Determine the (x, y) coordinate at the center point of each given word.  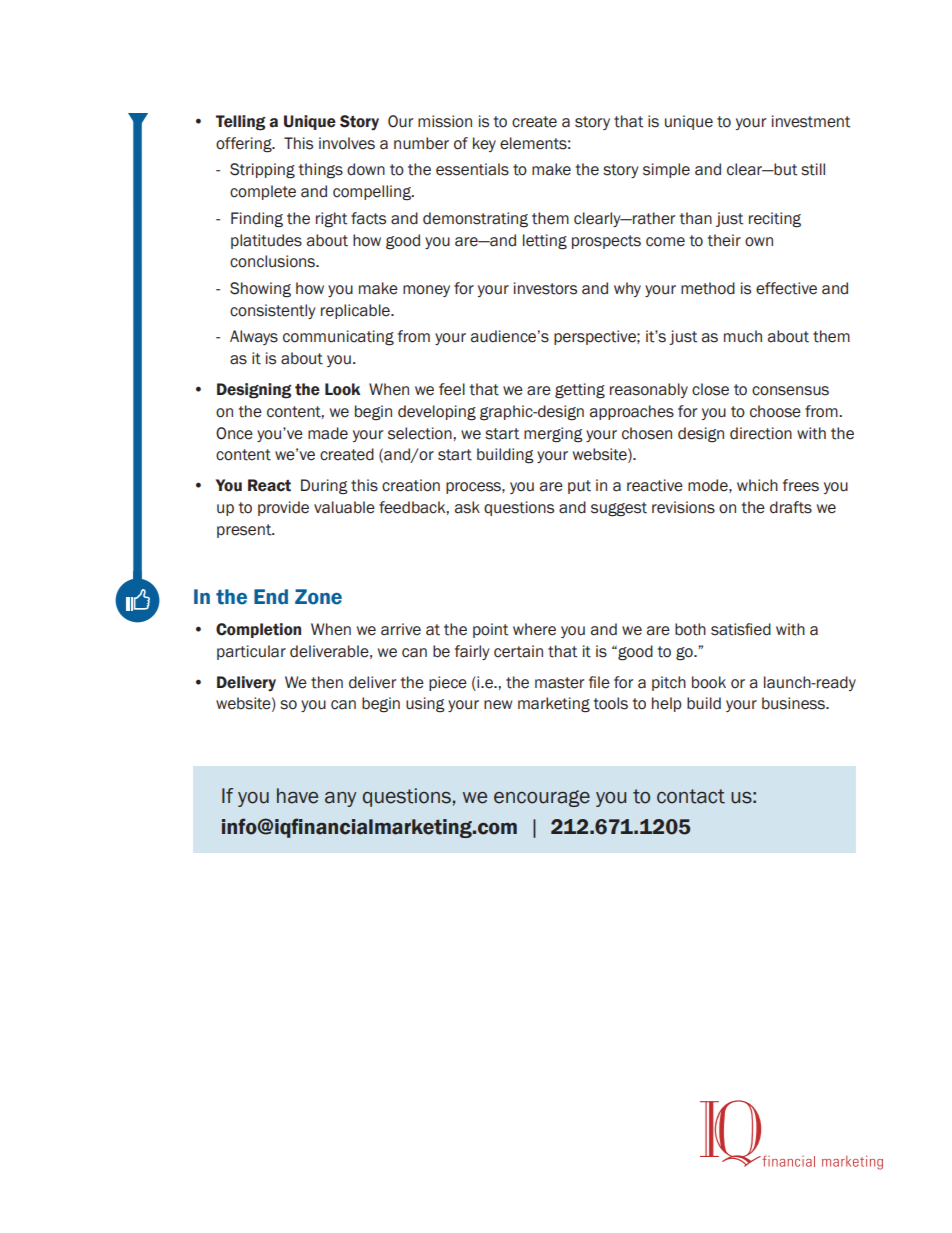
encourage (542, 798)
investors (545, 288)
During (324, 487)
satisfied (741, 629)
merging (553, 435)
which (757, 485)
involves (347, 143)
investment (811, 121)
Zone (318, 597)
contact (691, 796)
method (708, 288)
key (484, 144)
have (297, 796)
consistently (272, 311)
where (534, 629)
